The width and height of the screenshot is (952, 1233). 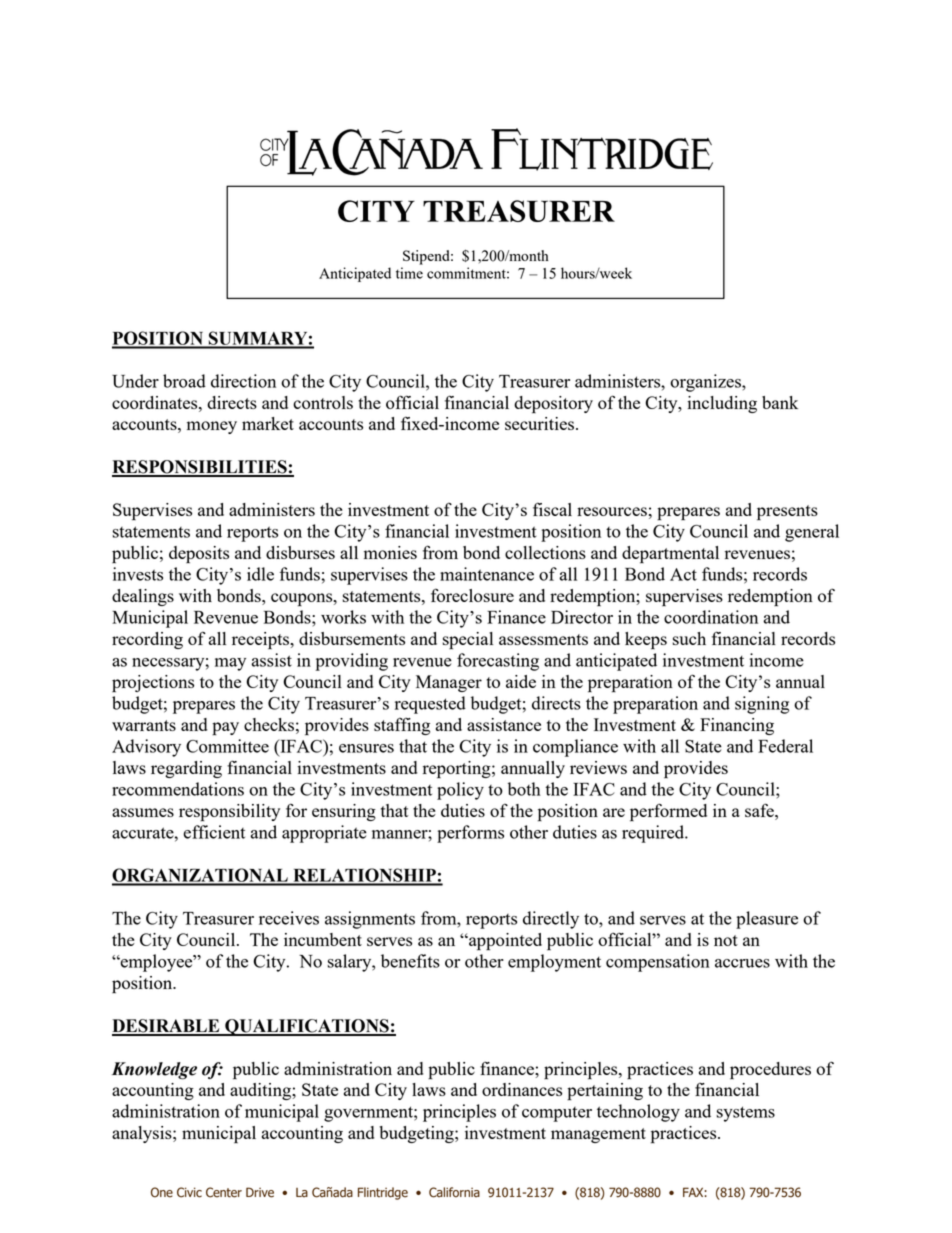 What do you see at coordinates (552, 509) in the screenshot?
I see `fiscal` at bounding box center [552, 509].
